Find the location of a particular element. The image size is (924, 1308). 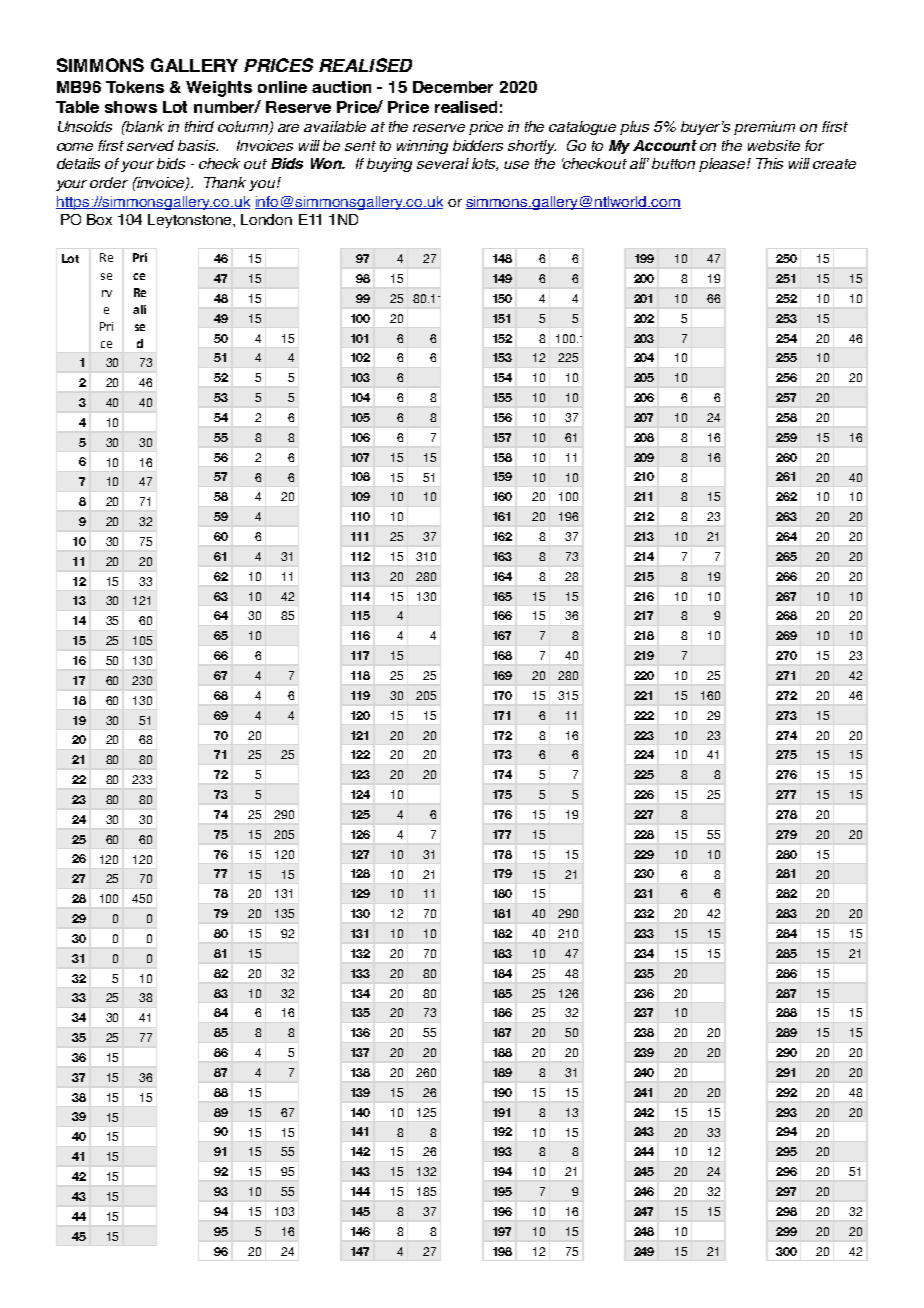

auction is located at coordinates (341, 87).
